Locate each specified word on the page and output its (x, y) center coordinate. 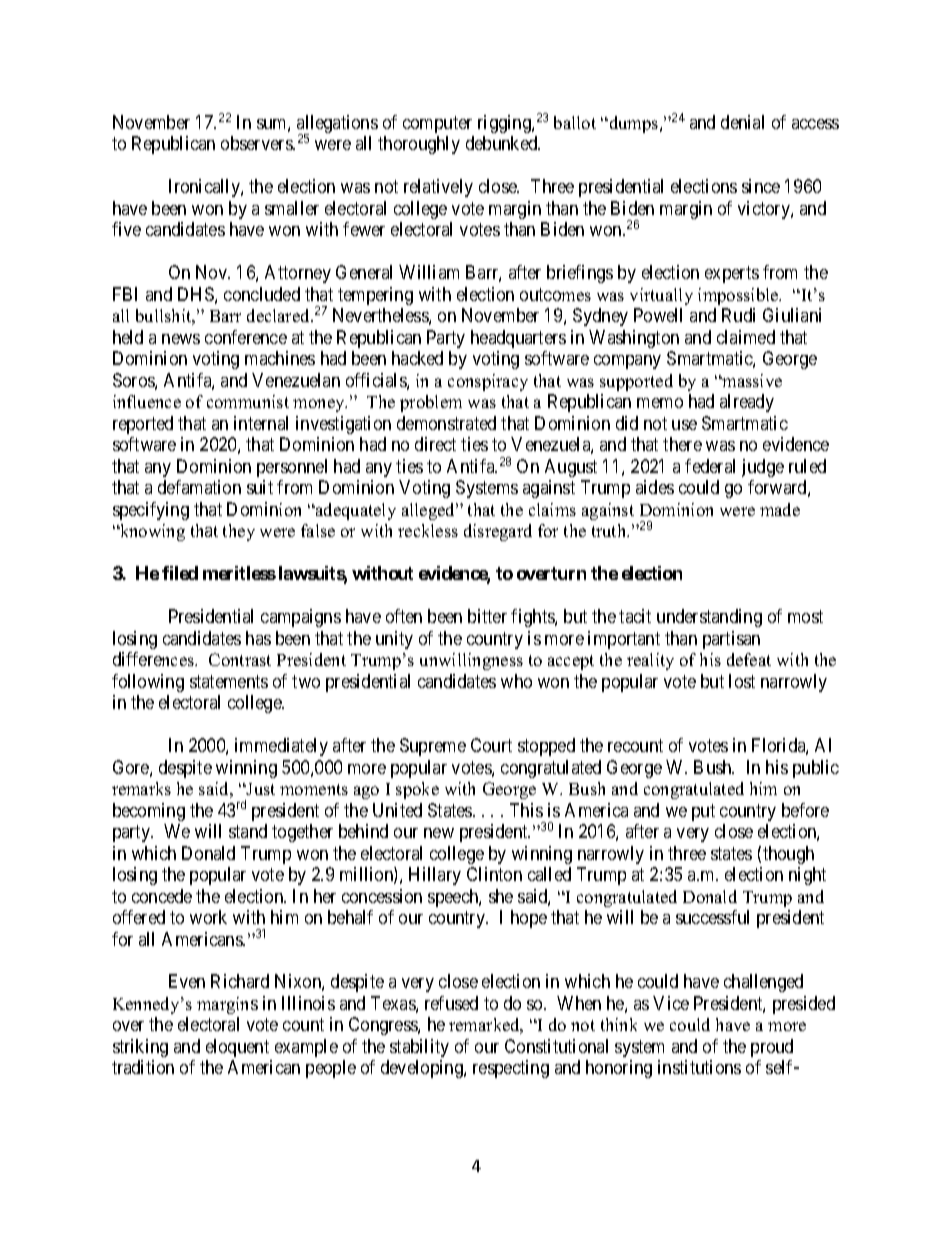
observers (257, 143)
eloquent (237, 1048)
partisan (731, 640)
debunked (503, 143)
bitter (487, 616)
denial (742, 122)
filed (180, 573)
